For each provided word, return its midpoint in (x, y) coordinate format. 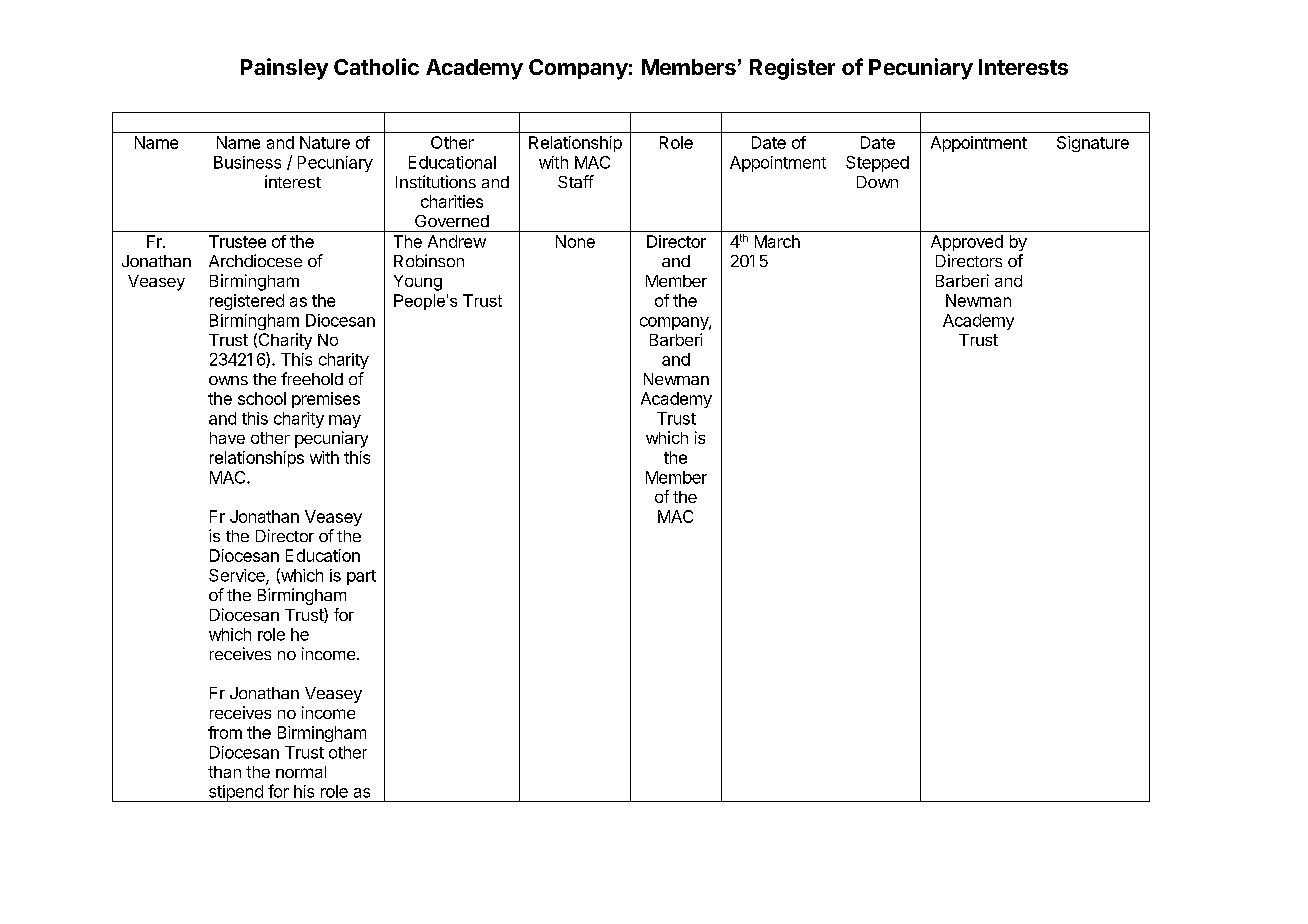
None (575, 241)
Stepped (877, 164)
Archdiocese (255, 260)
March (777, 241)
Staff (576, 181)
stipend (235, 793)
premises (326, 400)
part (361, 577)
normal (301, 772)
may (345, 421)
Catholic (376, 66)
